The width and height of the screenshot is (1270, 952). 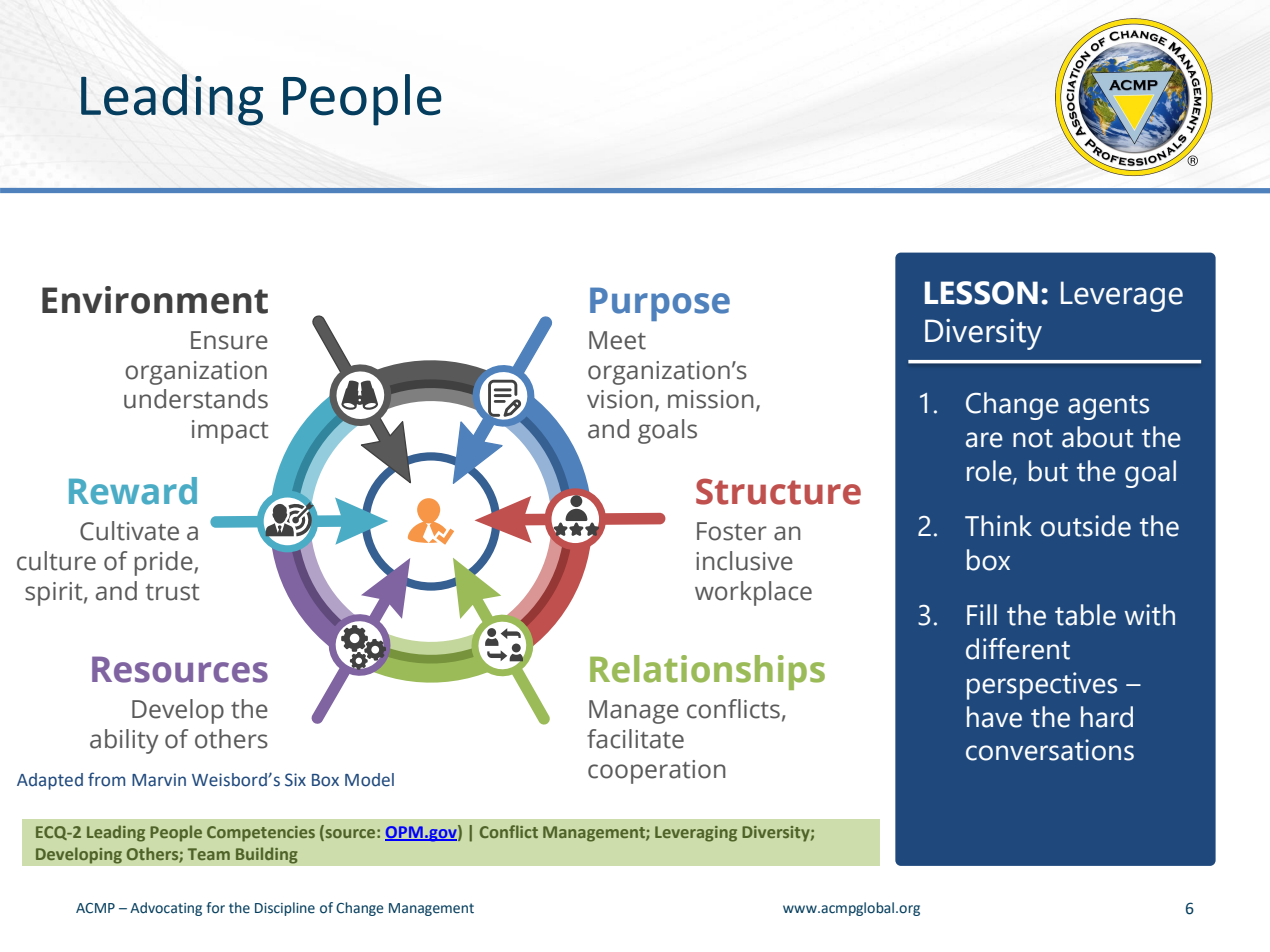 What do you see at coordinates (1050, 750) in the screenshot?
I see `conversations` at bounding box center [1050, 750].
